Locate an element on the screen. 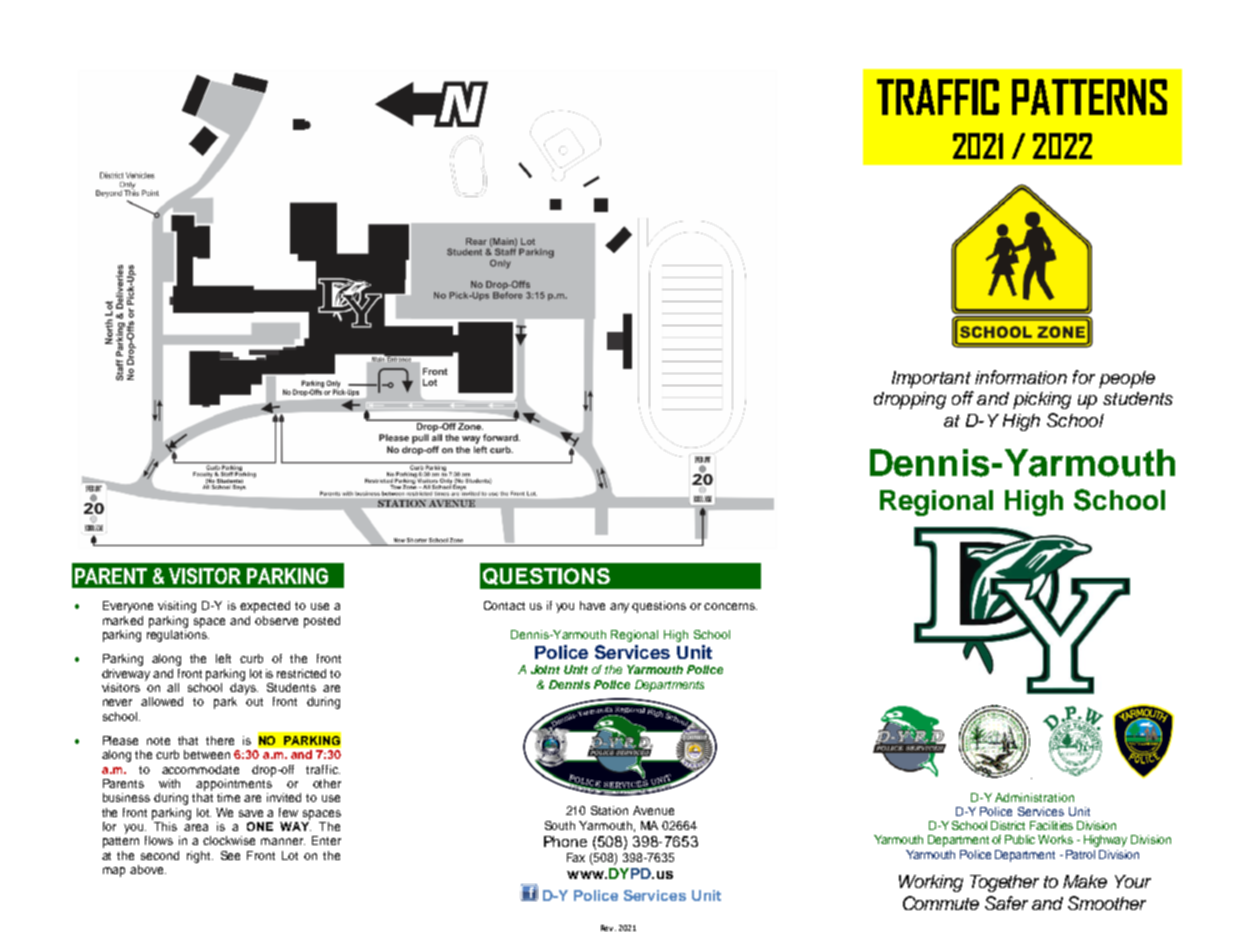  Important is located at coordinates (931, 379).
